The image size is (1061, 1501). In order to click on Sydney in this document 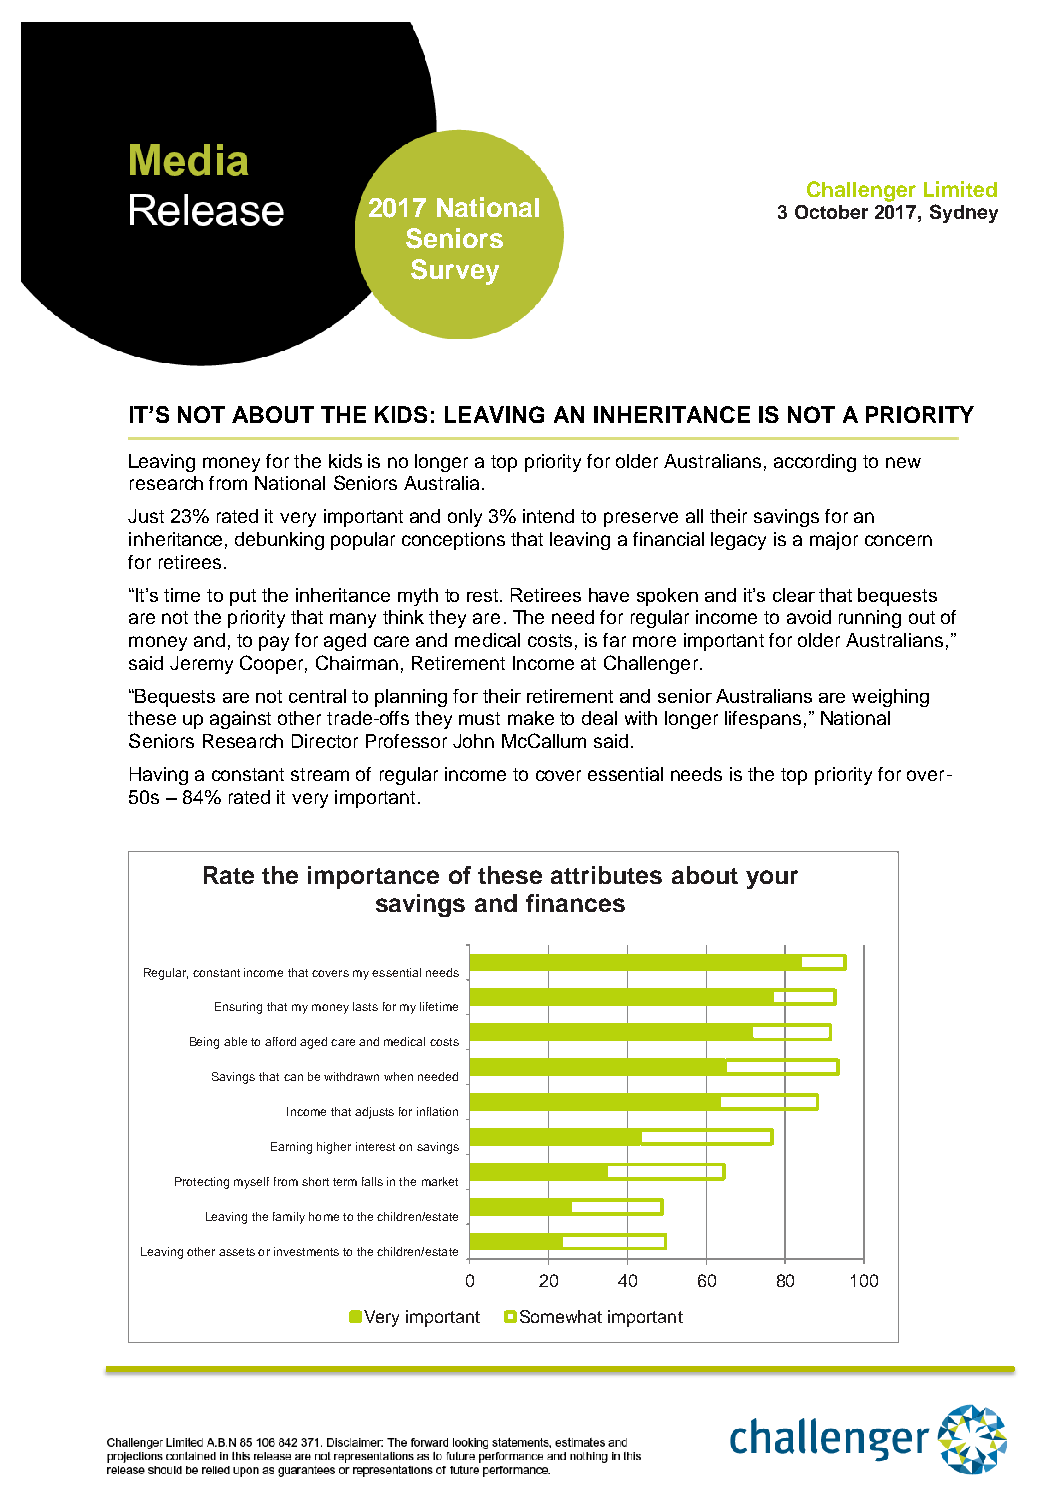, I will do `click(964, 213)`.
